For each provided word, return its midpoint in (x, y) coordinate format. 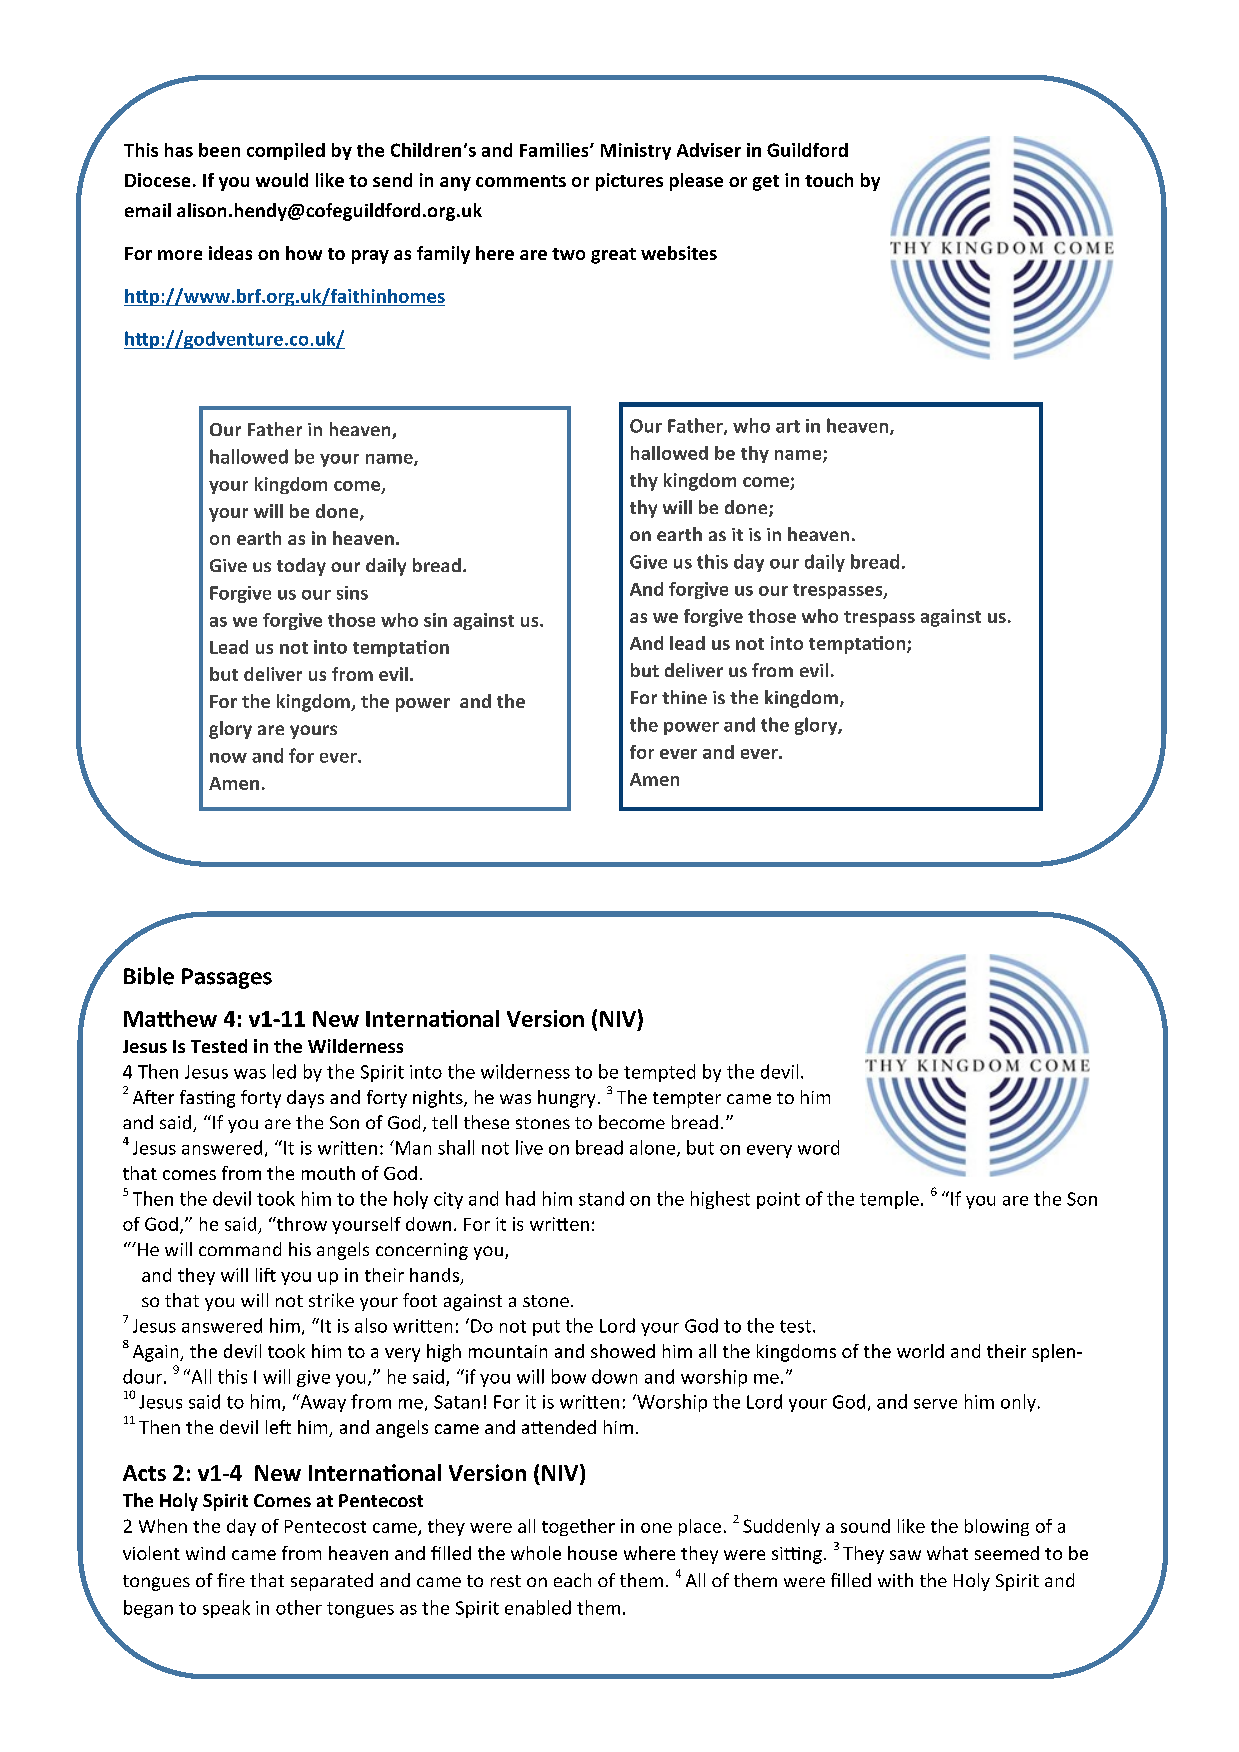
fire (231, 1580)
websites (679, 253)
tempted (659, 1073)
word (818, 1147)
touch (829, 180)
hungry (566, 1099)
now (228, 758)
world (920, 1351)
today (301, 567)
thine (684, 697)
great (613, 256)
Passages (227, 978)
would (282, 180)
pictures (629, 182)
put (546, 1328)
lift (266, 1275)
